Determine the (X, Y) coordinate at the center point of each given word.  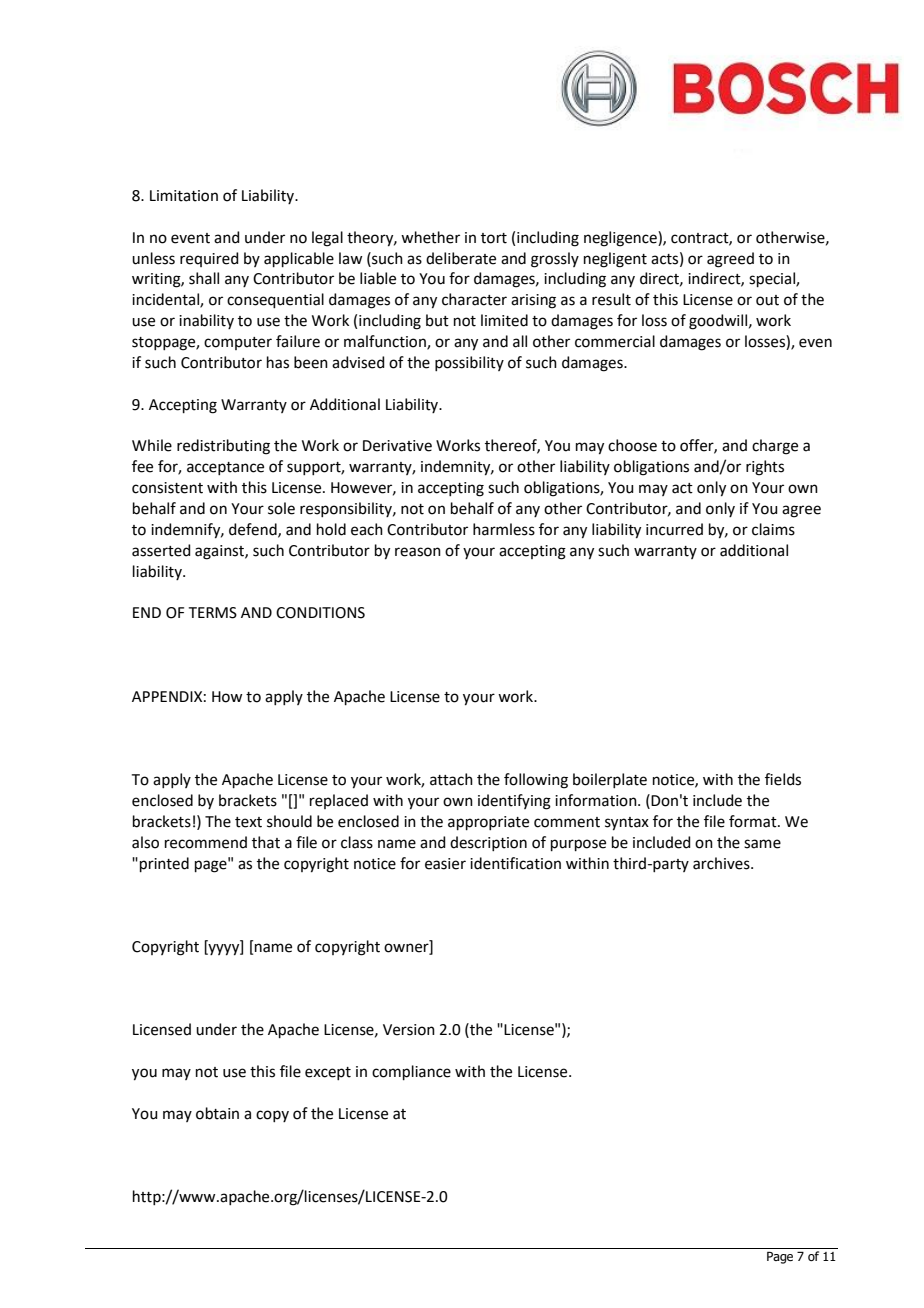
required (209, 259)
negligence (621, 239)
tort (494, 238)
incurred (674, 529)
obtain (217, 1113)
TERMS (213, 613)
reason (418, 552)
